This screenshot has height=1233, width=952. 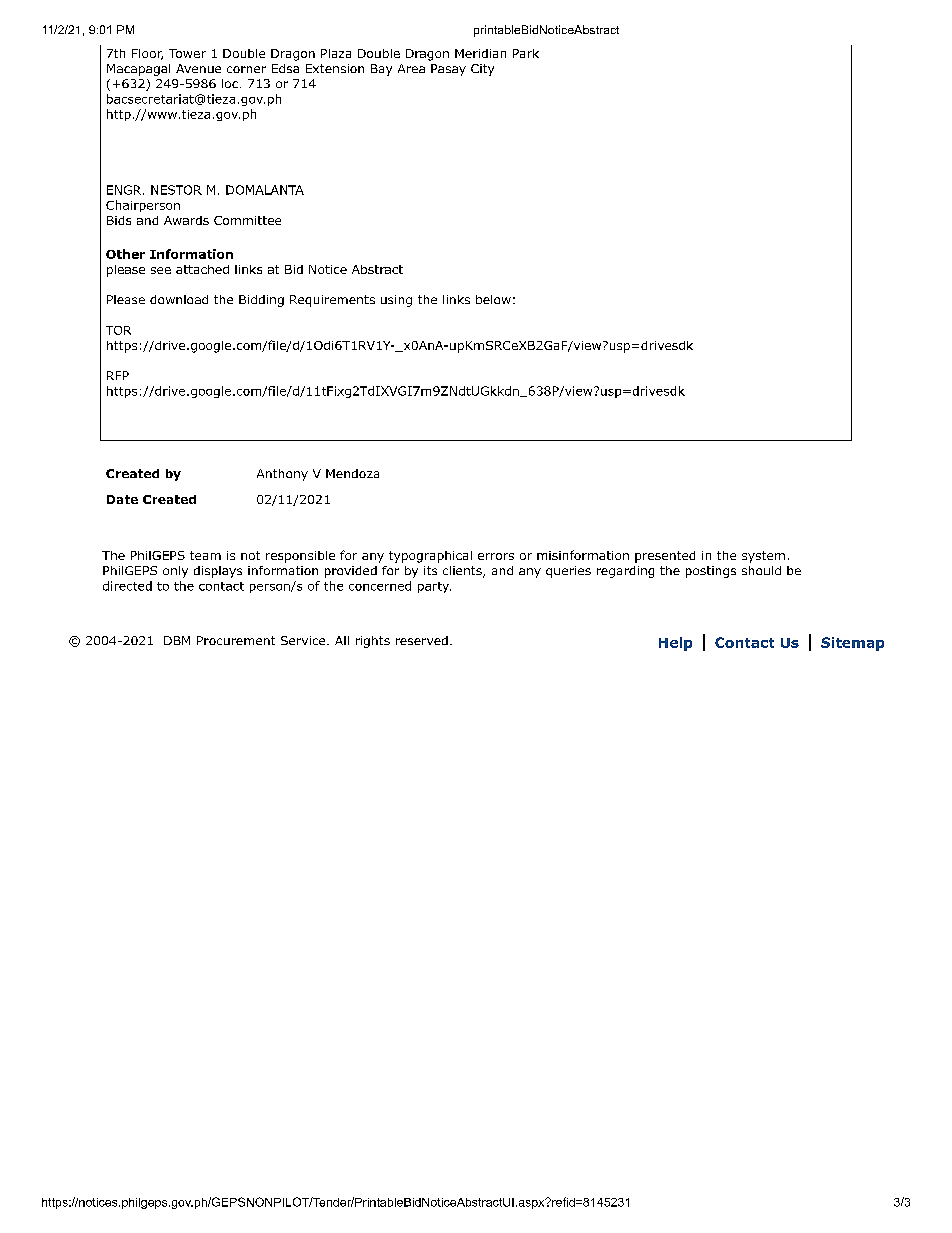 What do you see at coordinates (526, 53) in the screenshot?
I see `Park` at bounding box center [526, 53].
